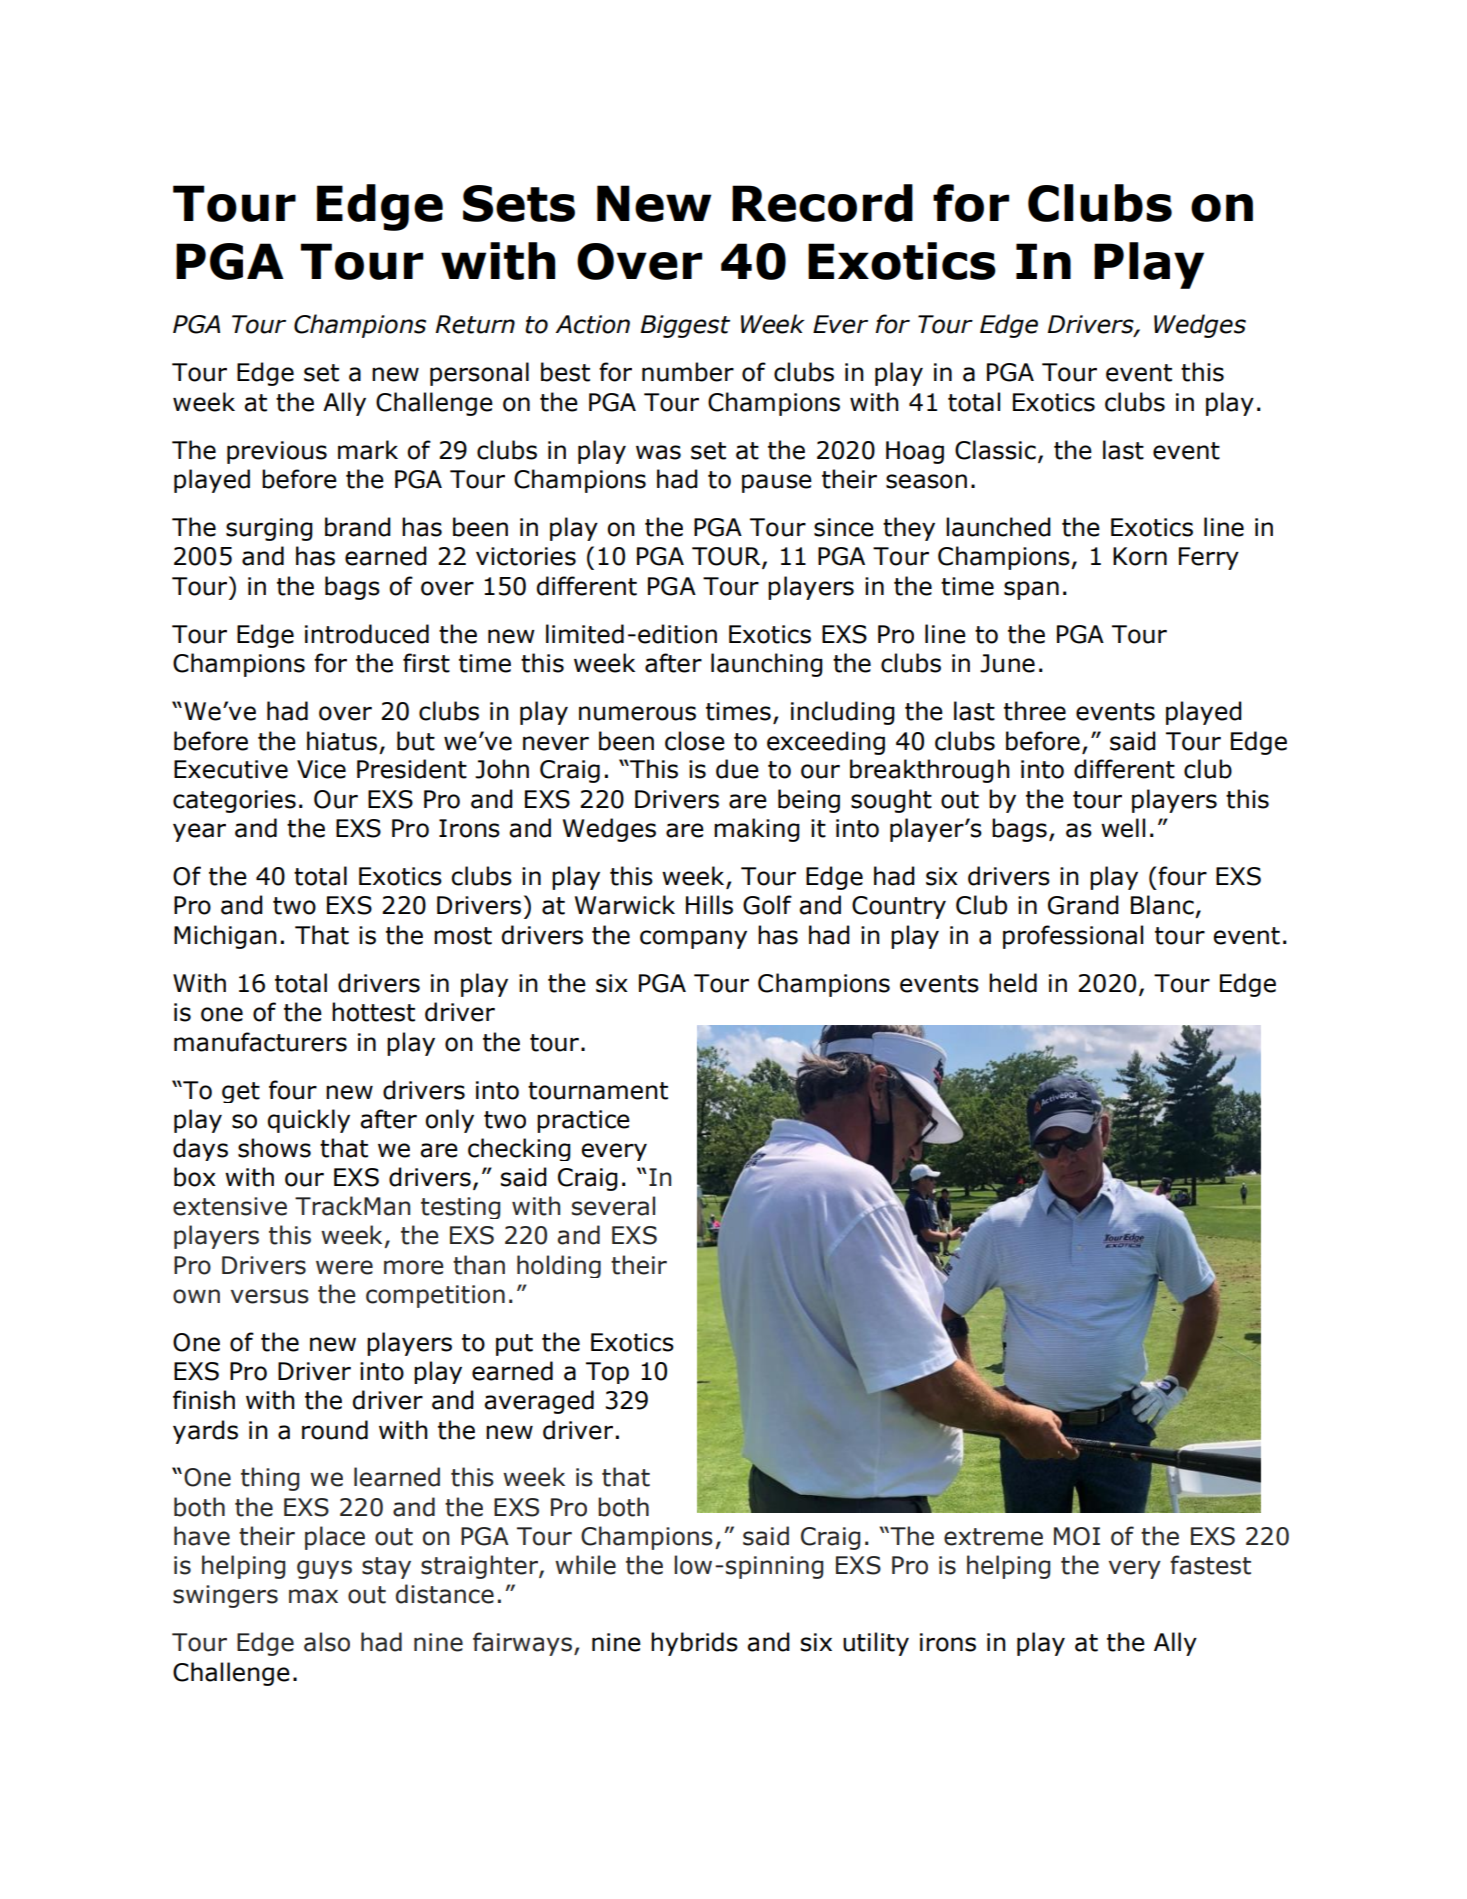  What do you see at coordinates (822, 203) in the image?
I see `Record` at bounding box center [822, 203].
